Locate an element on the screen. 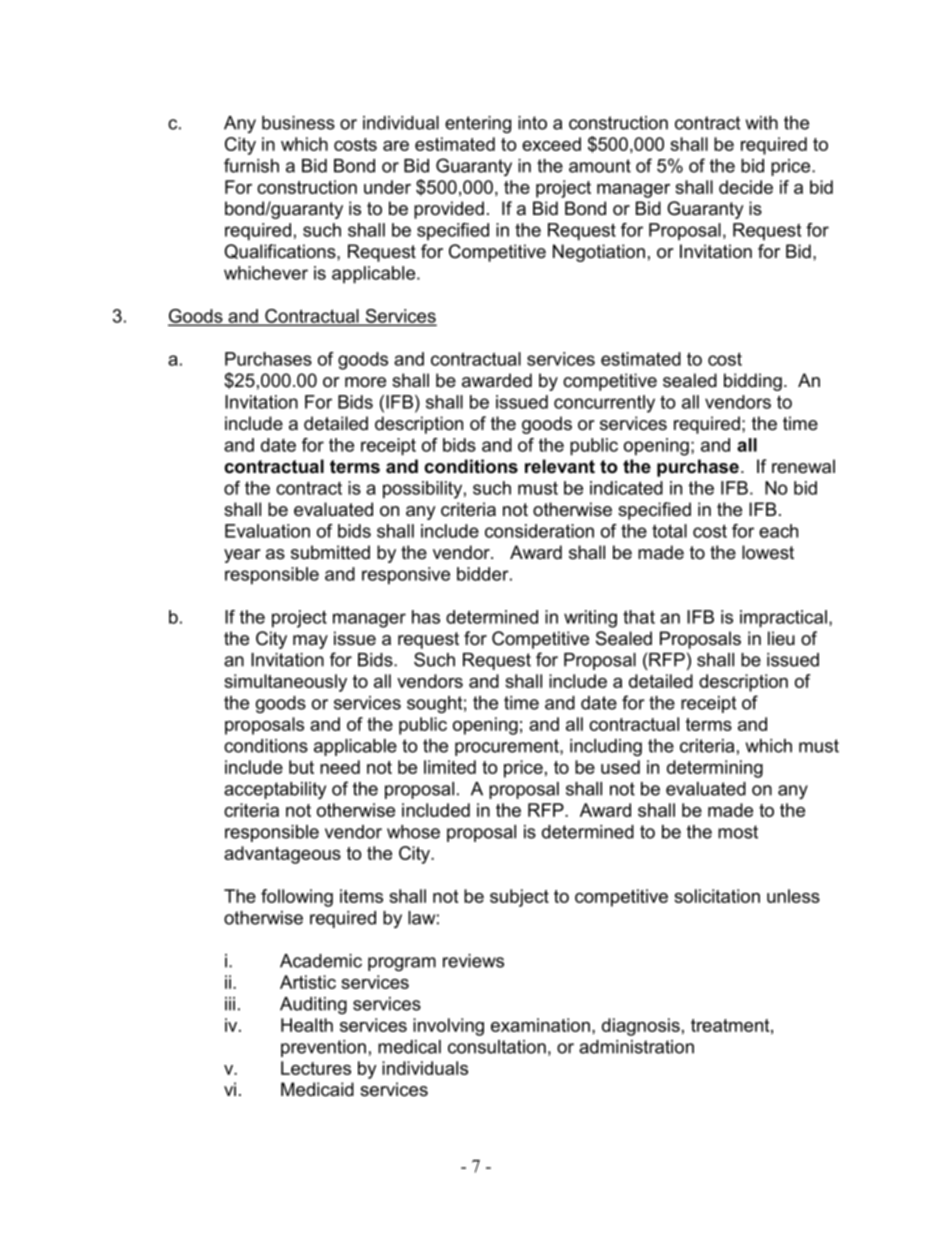 The height and width of the screenshot is (1233, 952). writing is located at coordinates (590, 619).
